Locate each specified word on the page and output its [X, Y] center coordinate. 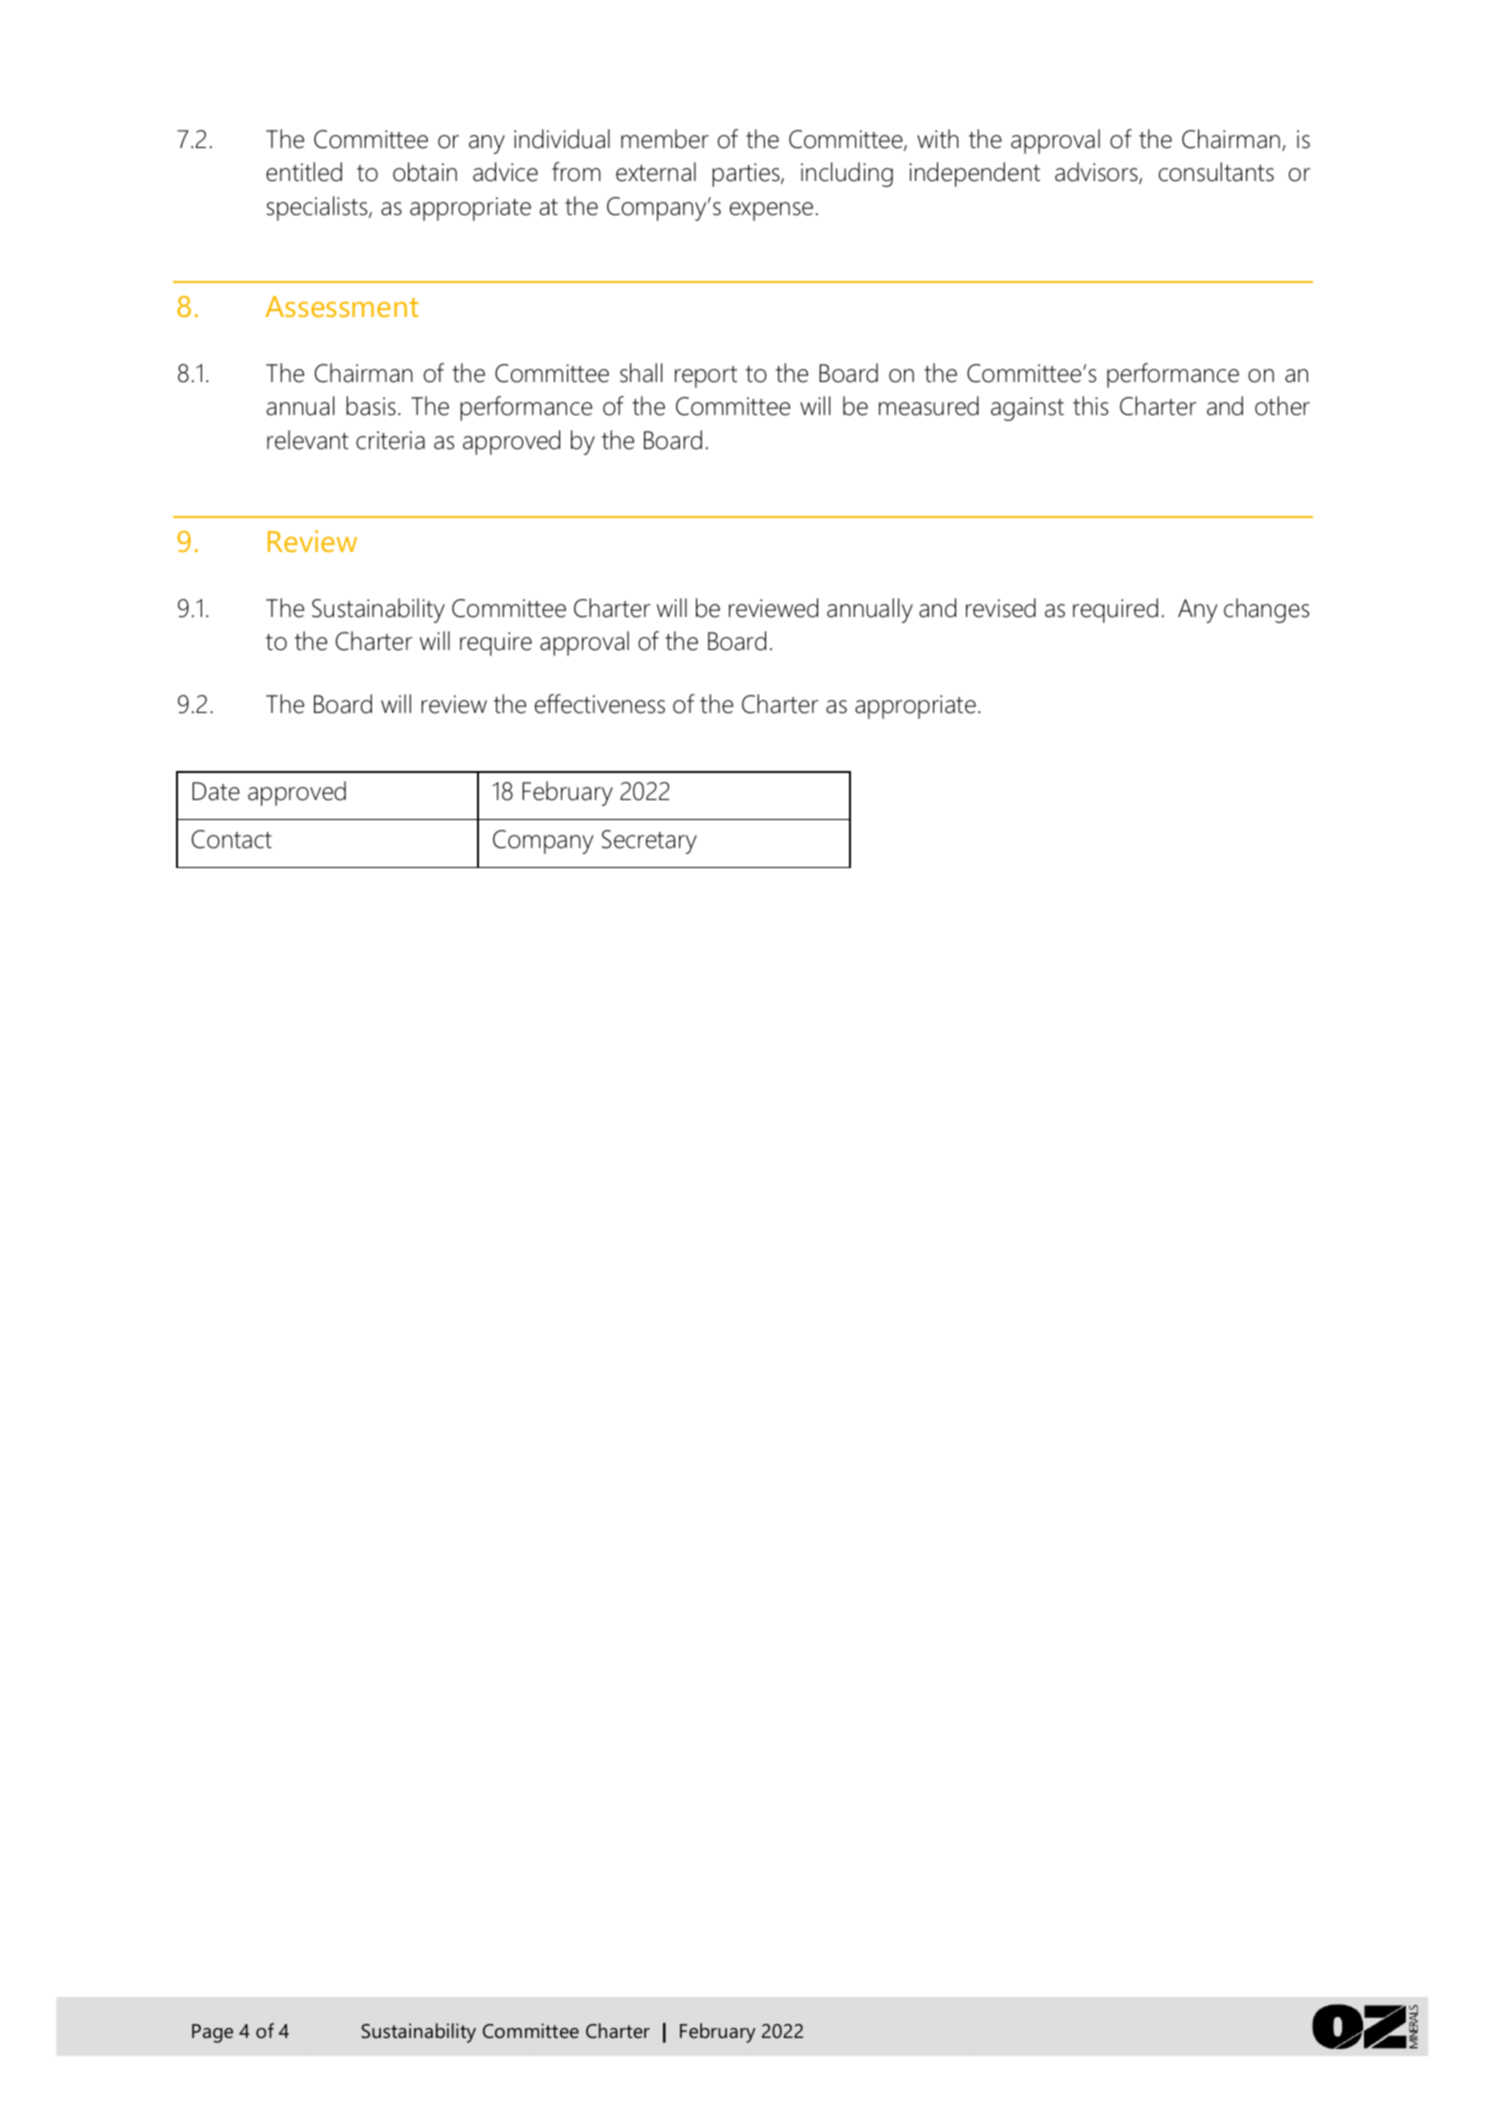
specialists [318, 208]
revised [1001, 608]
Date [216, 791]
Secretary [649, 842]
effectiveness [600, 704]
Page [212, 2033]
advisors [1097, 173]
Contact [232, 839]
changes [1266, 610]
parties [747, 175]
